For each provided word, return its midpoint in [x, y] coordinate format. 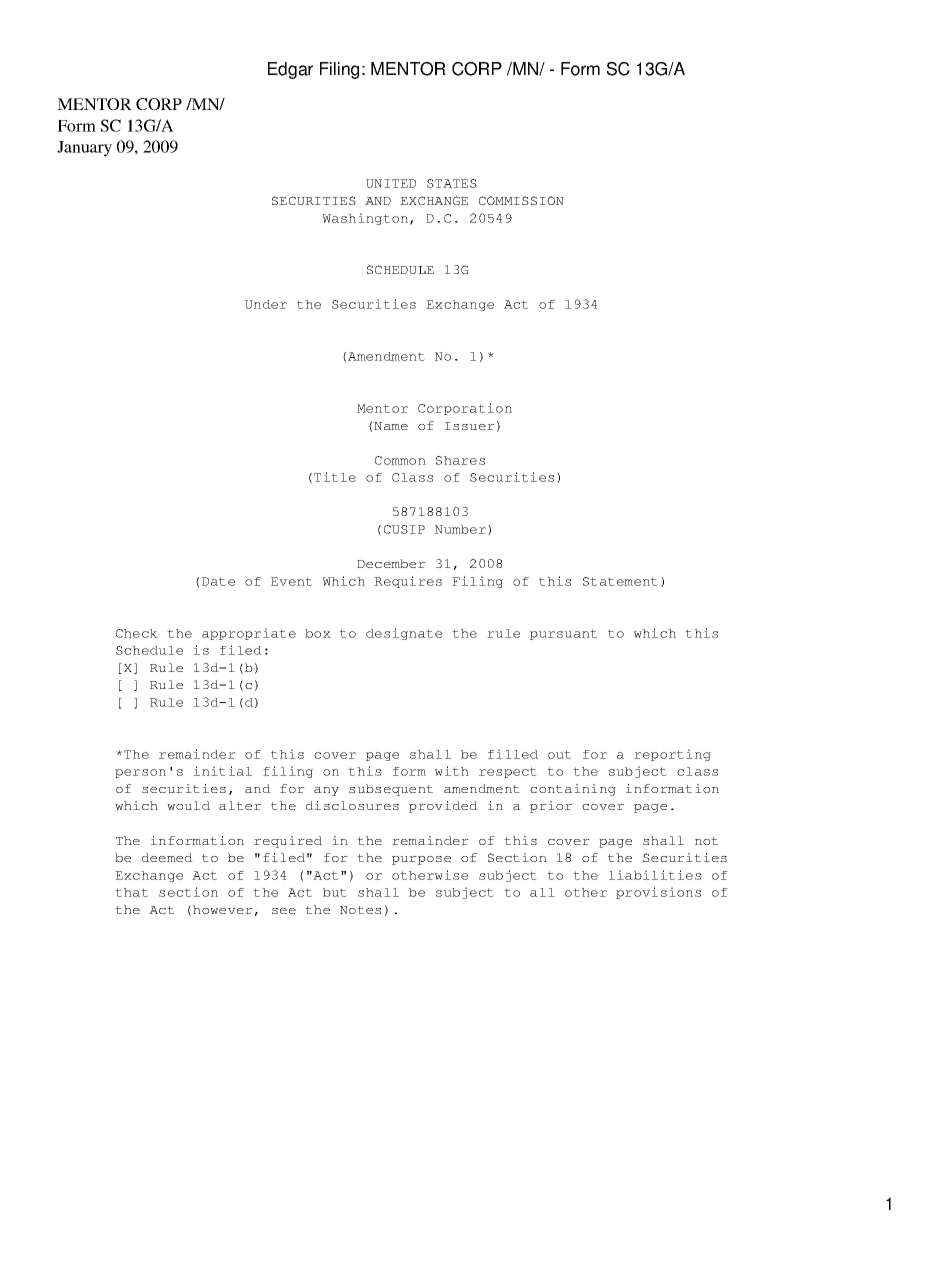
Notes [360, 910]
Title [335, 477]
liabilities [655, 875]
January [84, 149]
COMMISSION [521, 200]
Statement [620, 581]
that [131, 892]
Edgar [290, 70]
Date [218, 581]
